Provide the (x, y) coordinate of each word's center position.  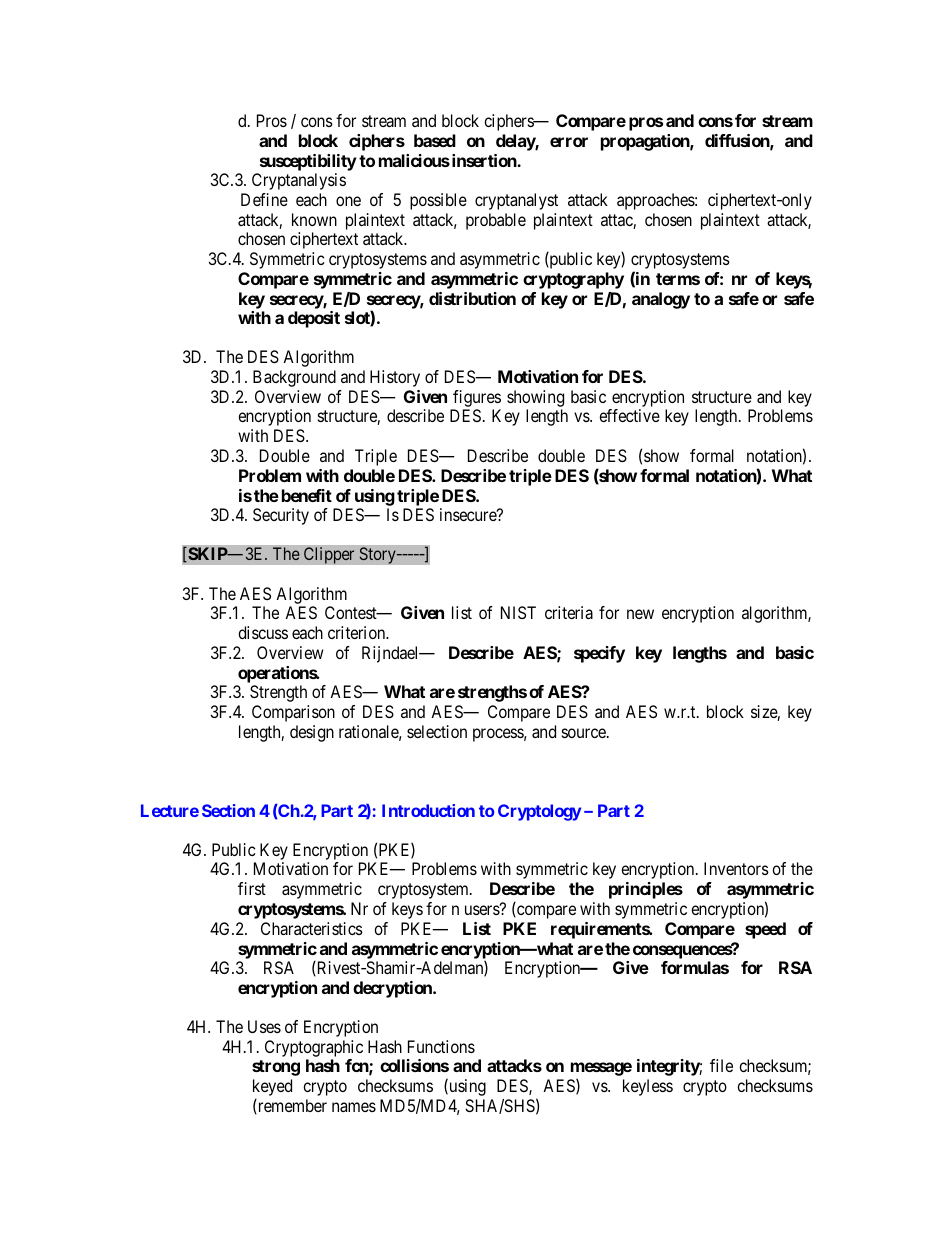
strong (276, 1068)
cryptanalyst (516, 201)
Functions (441, 1046)
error (569, 142)
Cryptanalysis (299, 181)
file (721, 1065)
